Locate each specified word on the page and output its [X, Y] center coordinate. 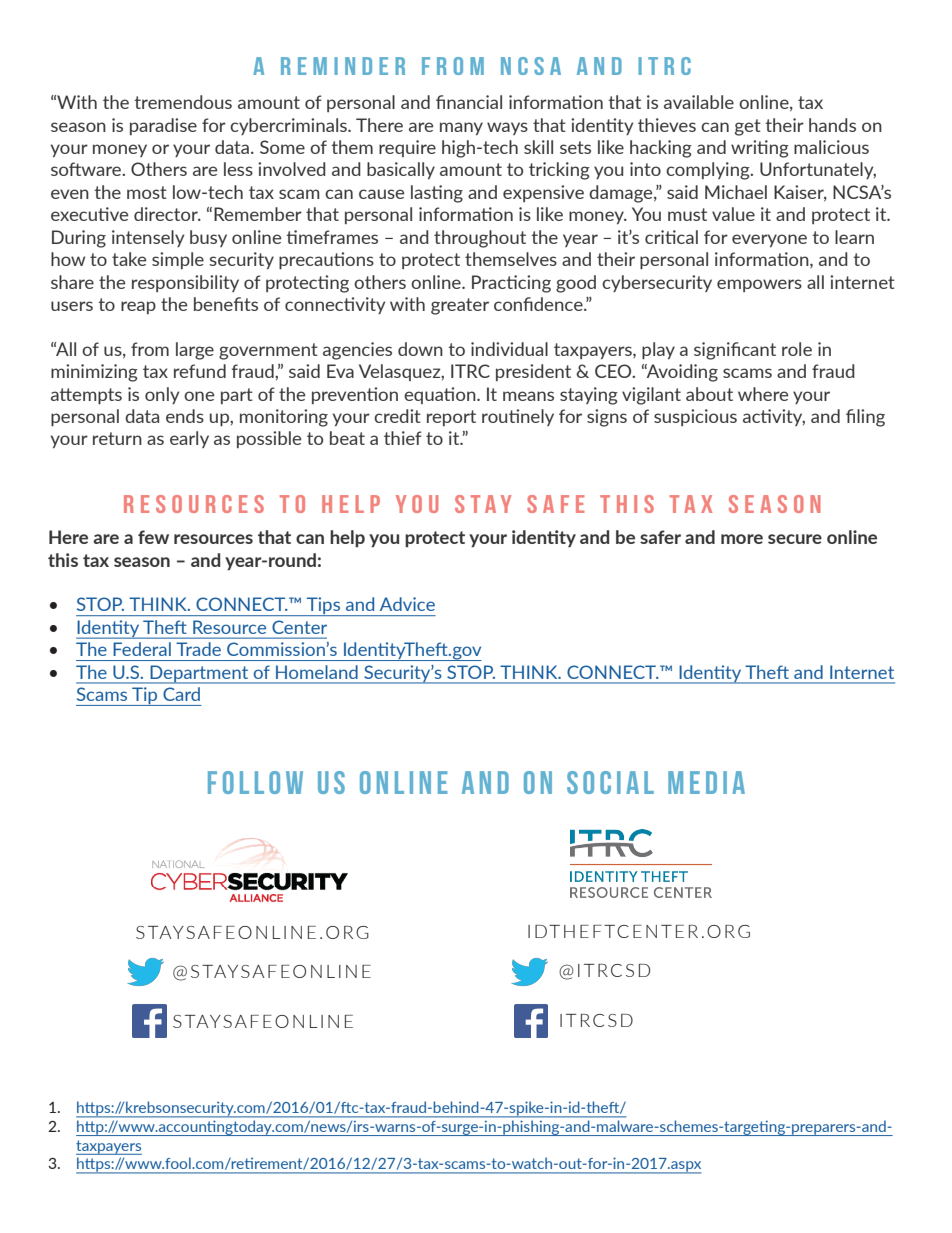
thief [403, 438]
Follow [255, 782]
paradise [163, 126]
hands [832, 125]
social [610, 782]
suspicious [695, 417]
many [461, 128]
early [189, 439]
